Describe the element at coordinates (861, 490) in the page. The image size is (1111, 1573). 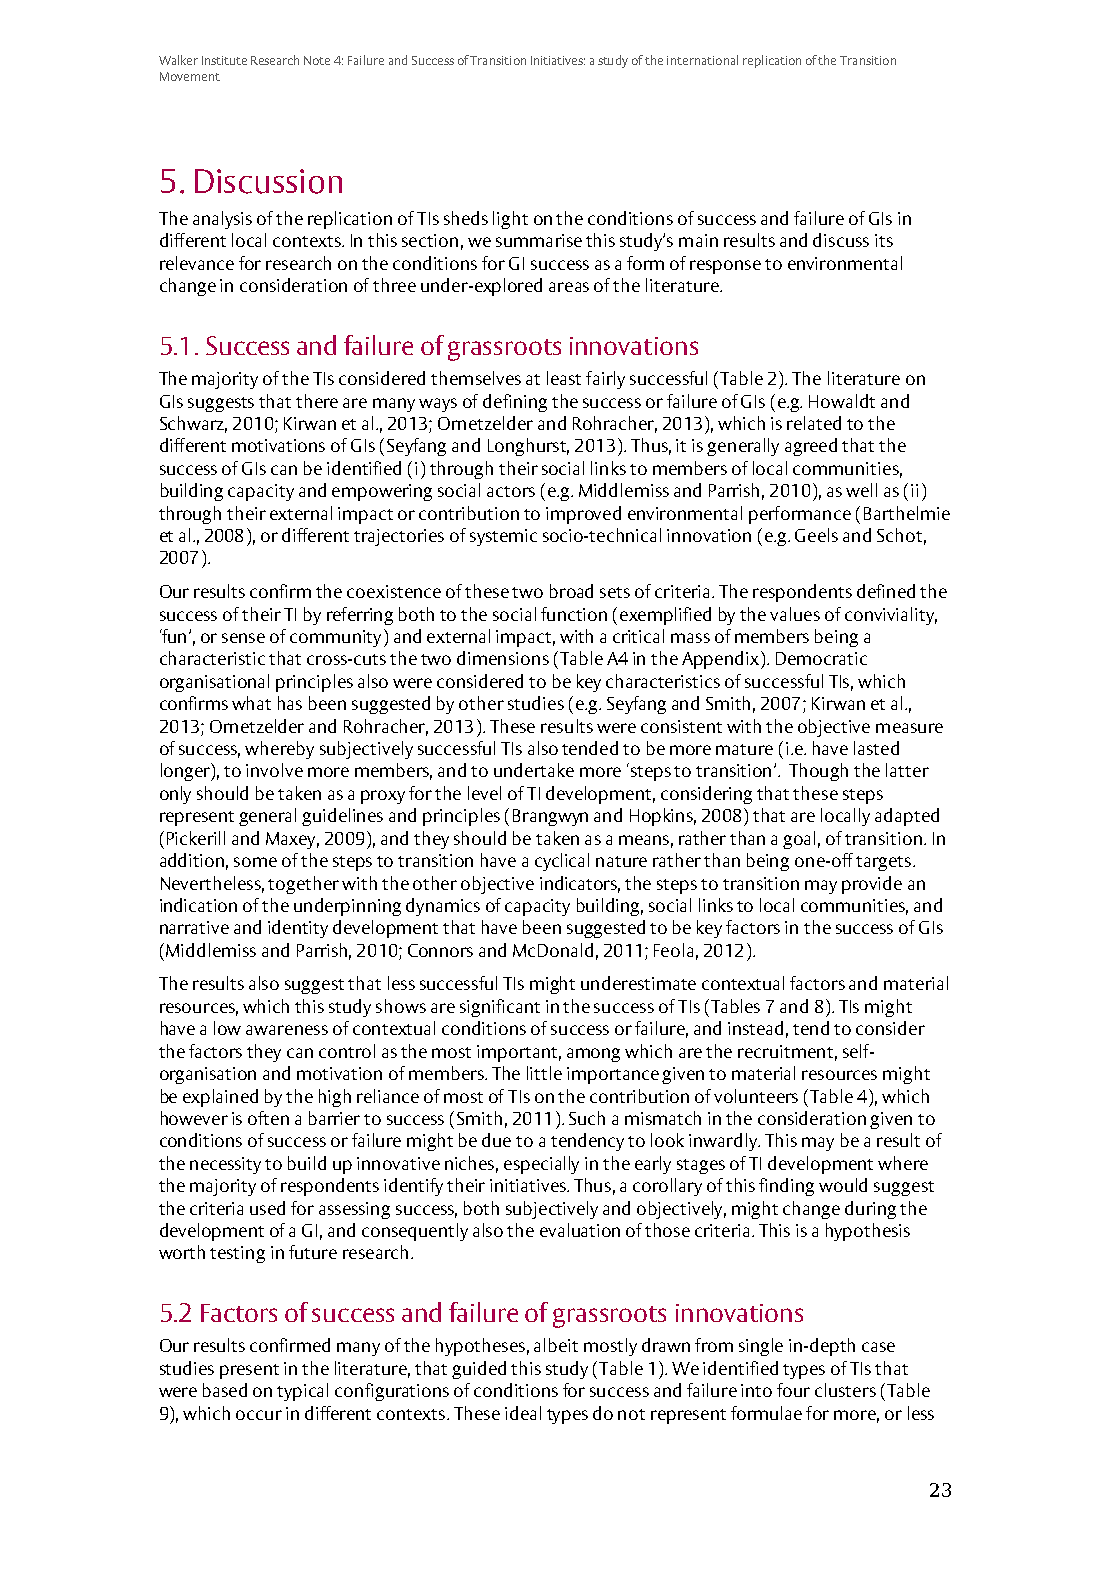
I see `well` at that location.
